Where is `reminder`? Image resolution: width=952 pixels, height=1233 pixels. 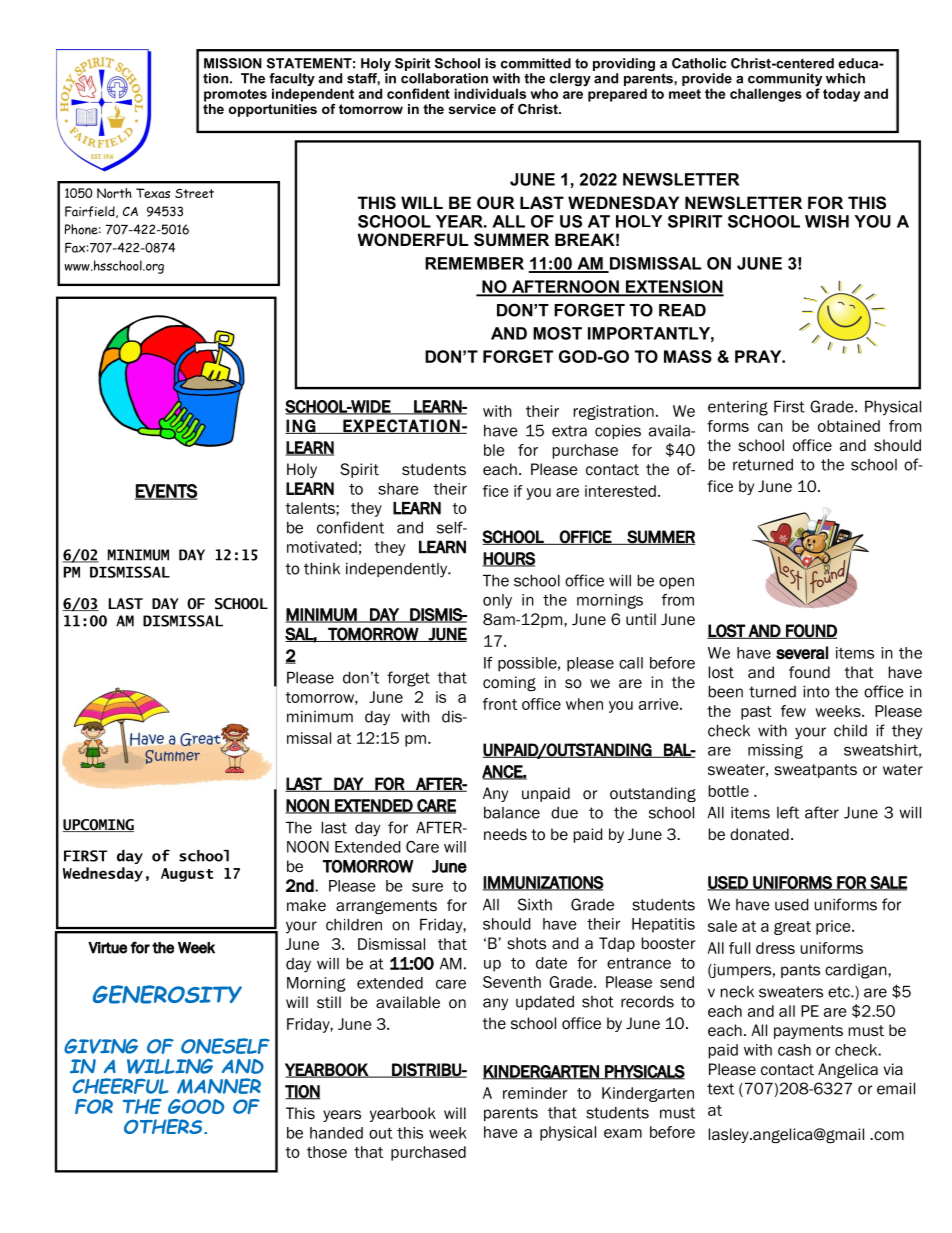 reminder is located at coordinates (535, 1093).
